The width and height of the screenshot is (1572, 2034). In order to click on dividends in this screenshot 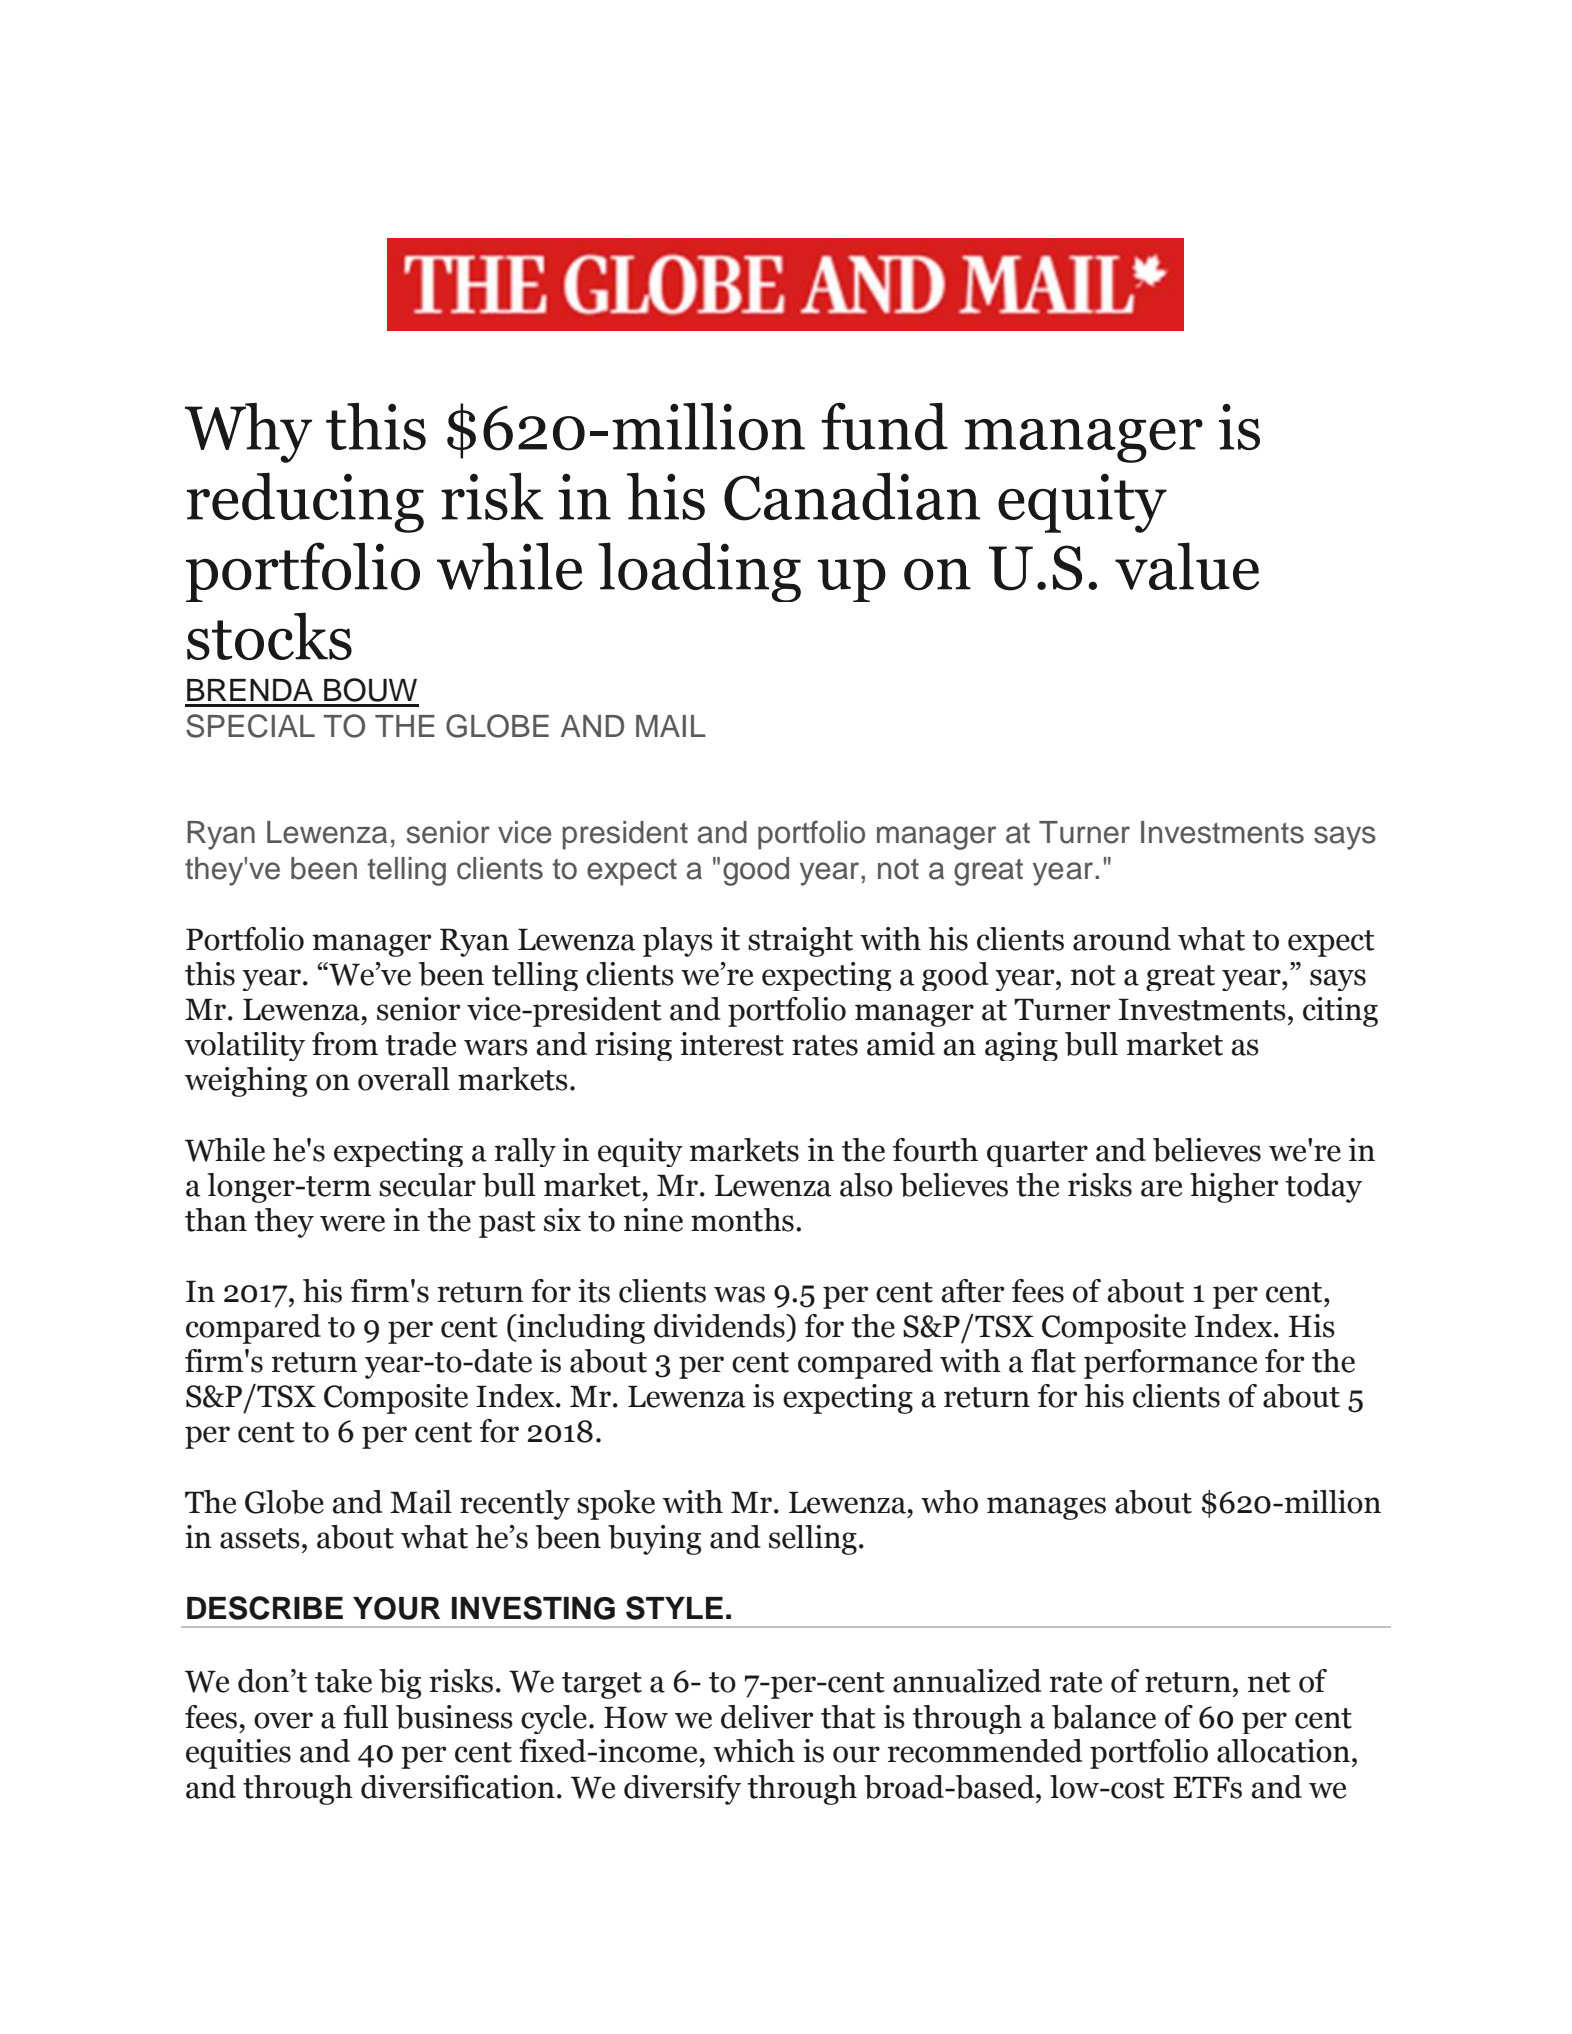, I will do `click(720, 1326)`.
